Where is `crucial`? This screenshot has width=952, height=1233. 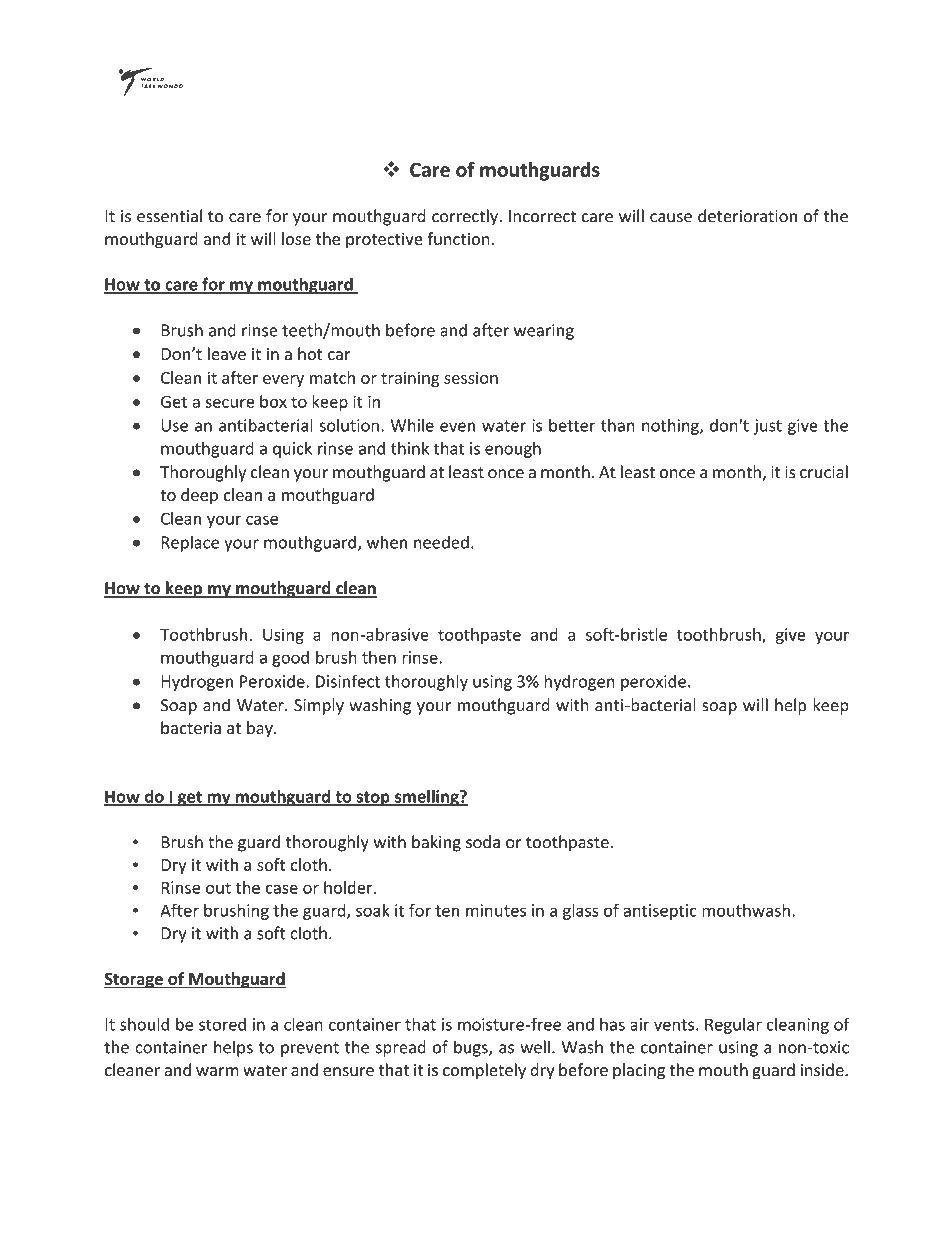 crucial is located at coordinates (824, 472).
